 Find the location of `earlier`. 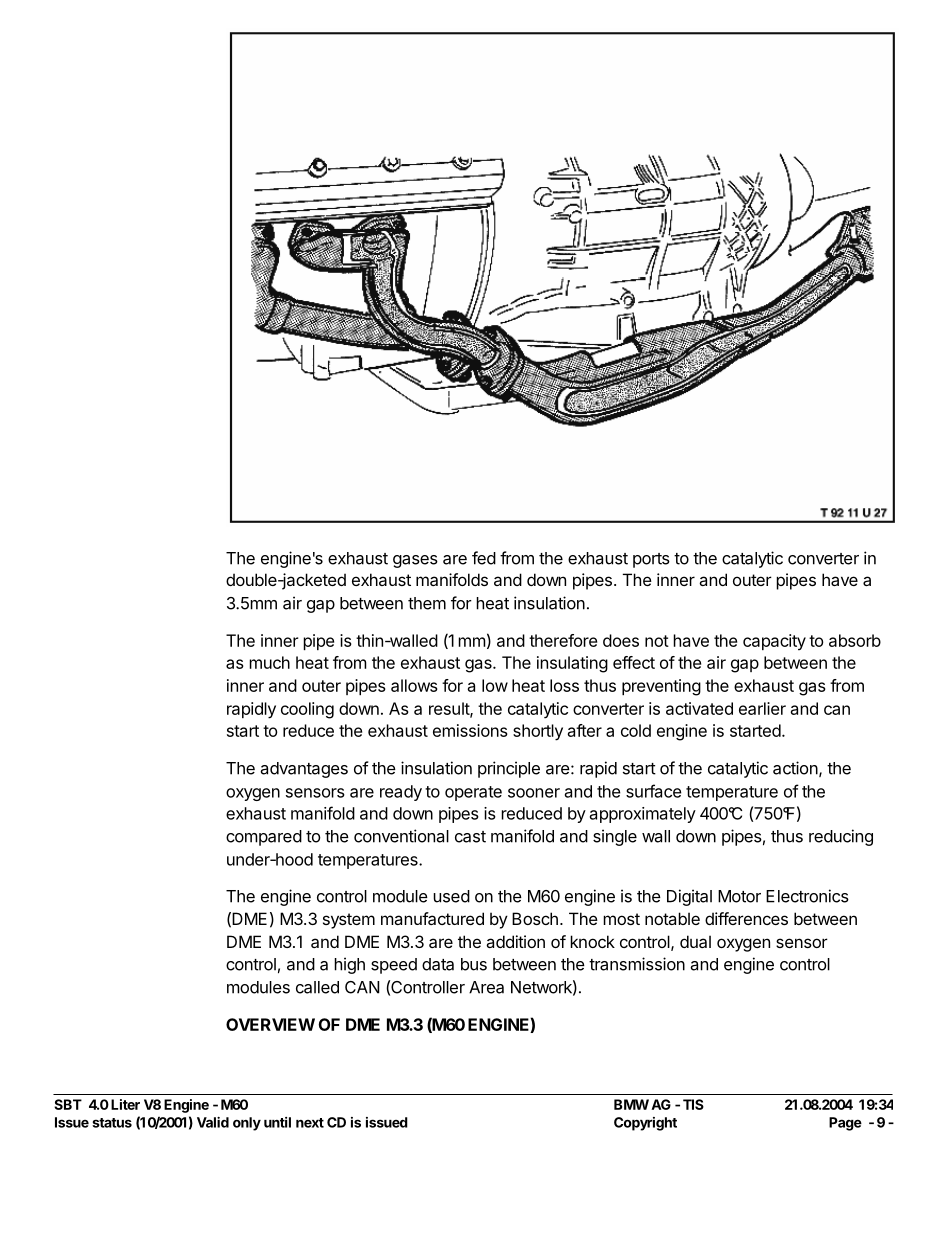

earlier is located at coordinates (762, 708).
